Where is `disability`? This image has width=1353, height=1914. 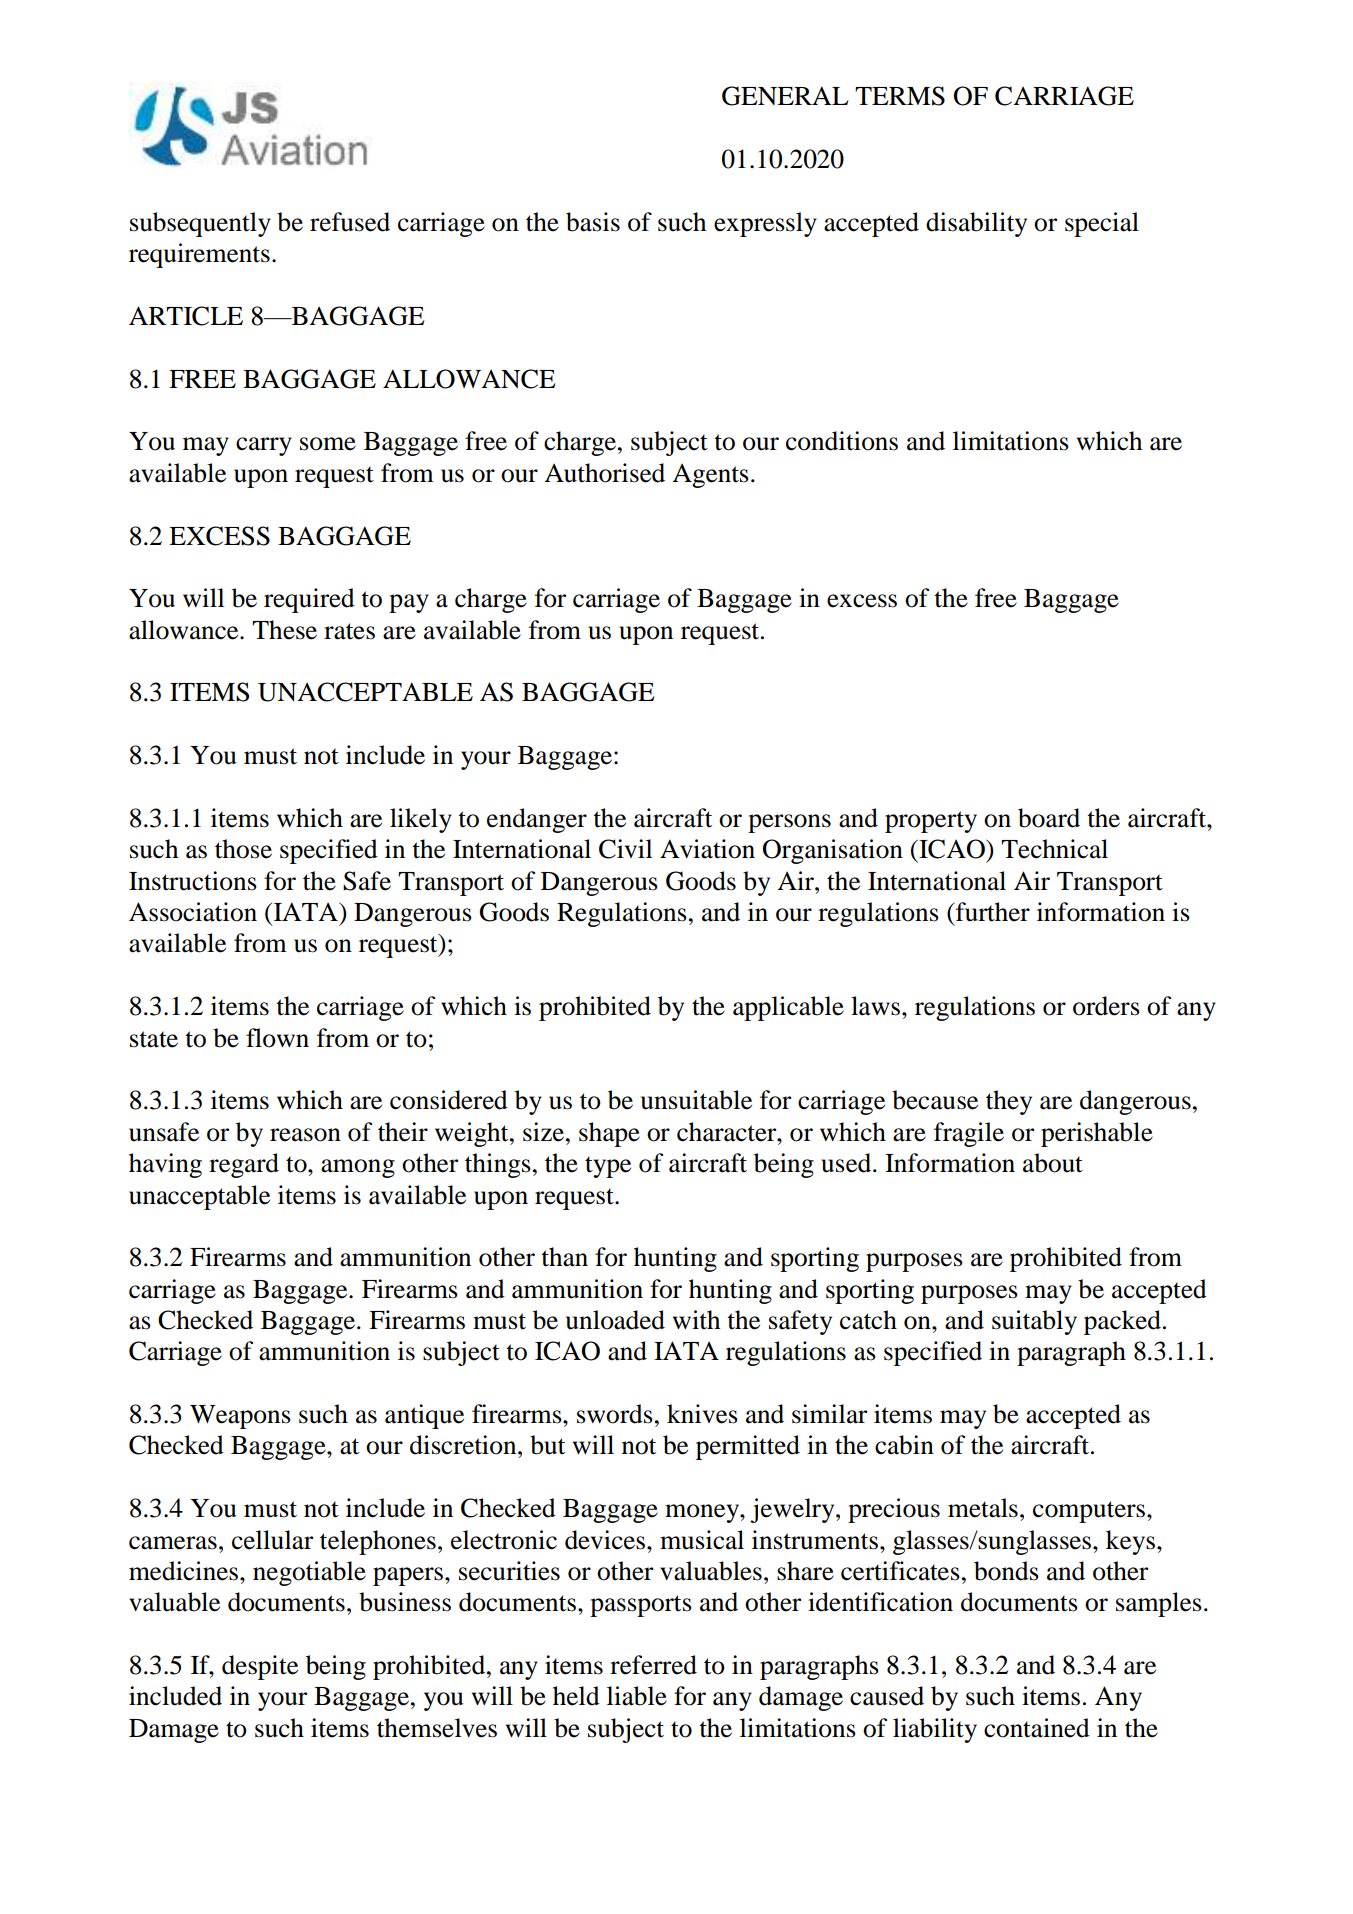 disability is located at coordinates (976, 224).
